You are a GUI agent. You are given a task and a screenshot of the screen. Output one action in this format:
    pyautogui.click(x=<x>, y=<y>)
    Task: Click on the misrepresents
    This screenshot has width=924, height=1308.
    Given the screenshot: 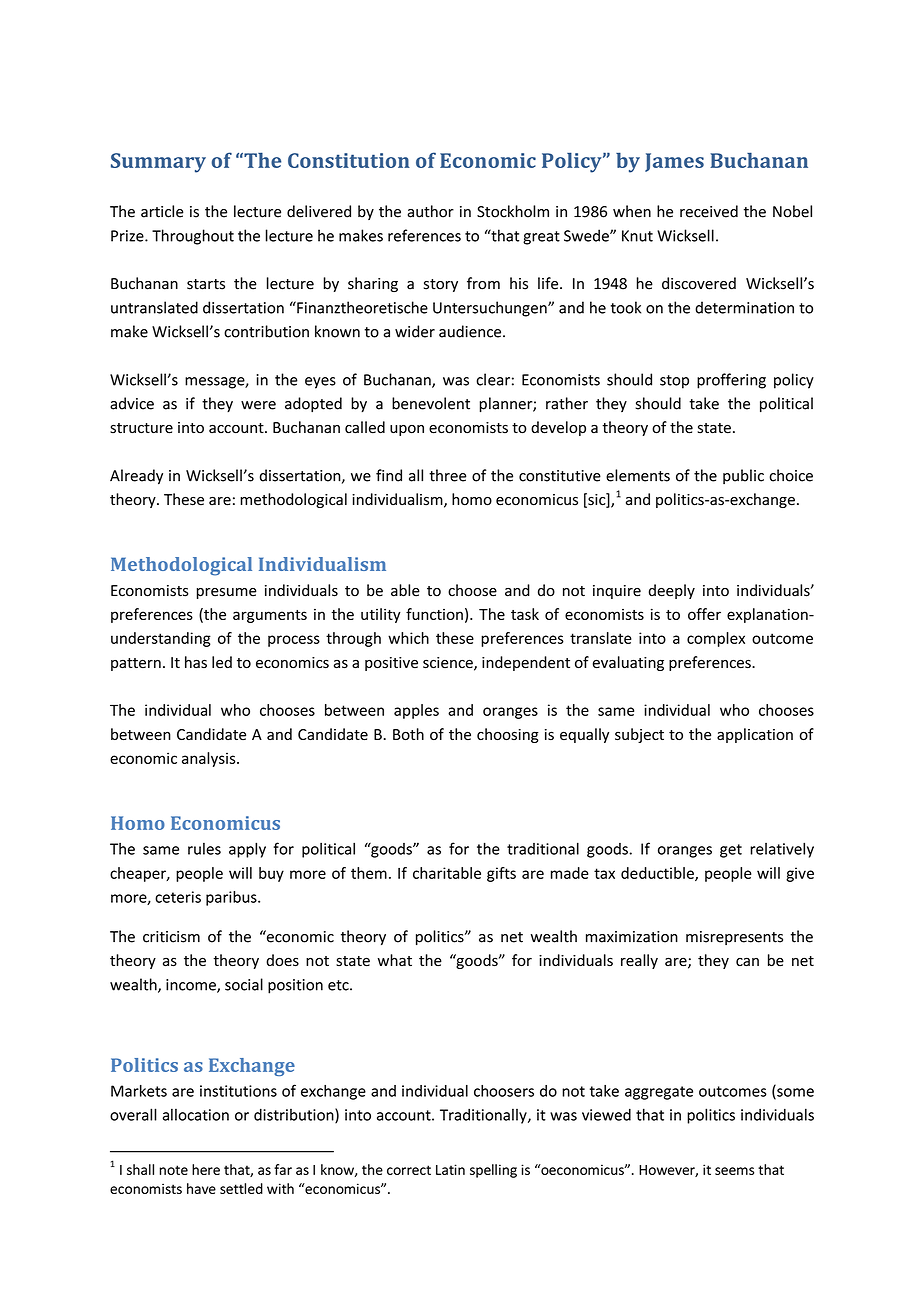 What is the action you would take?
    pyautogui.click(x=734, y=938)
